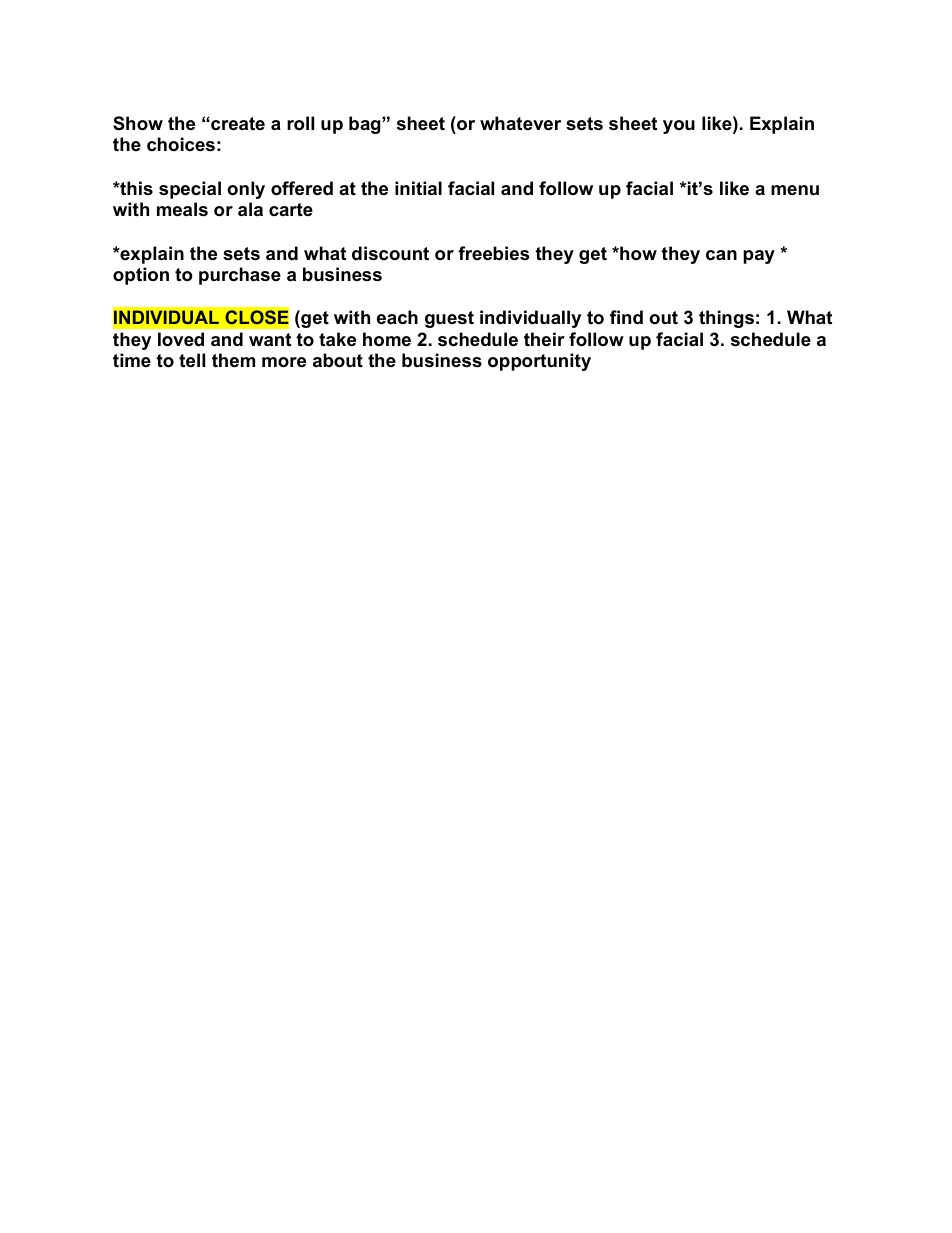 This document has width=952, height=1233. I want to click on pay, so click(759, 257).
